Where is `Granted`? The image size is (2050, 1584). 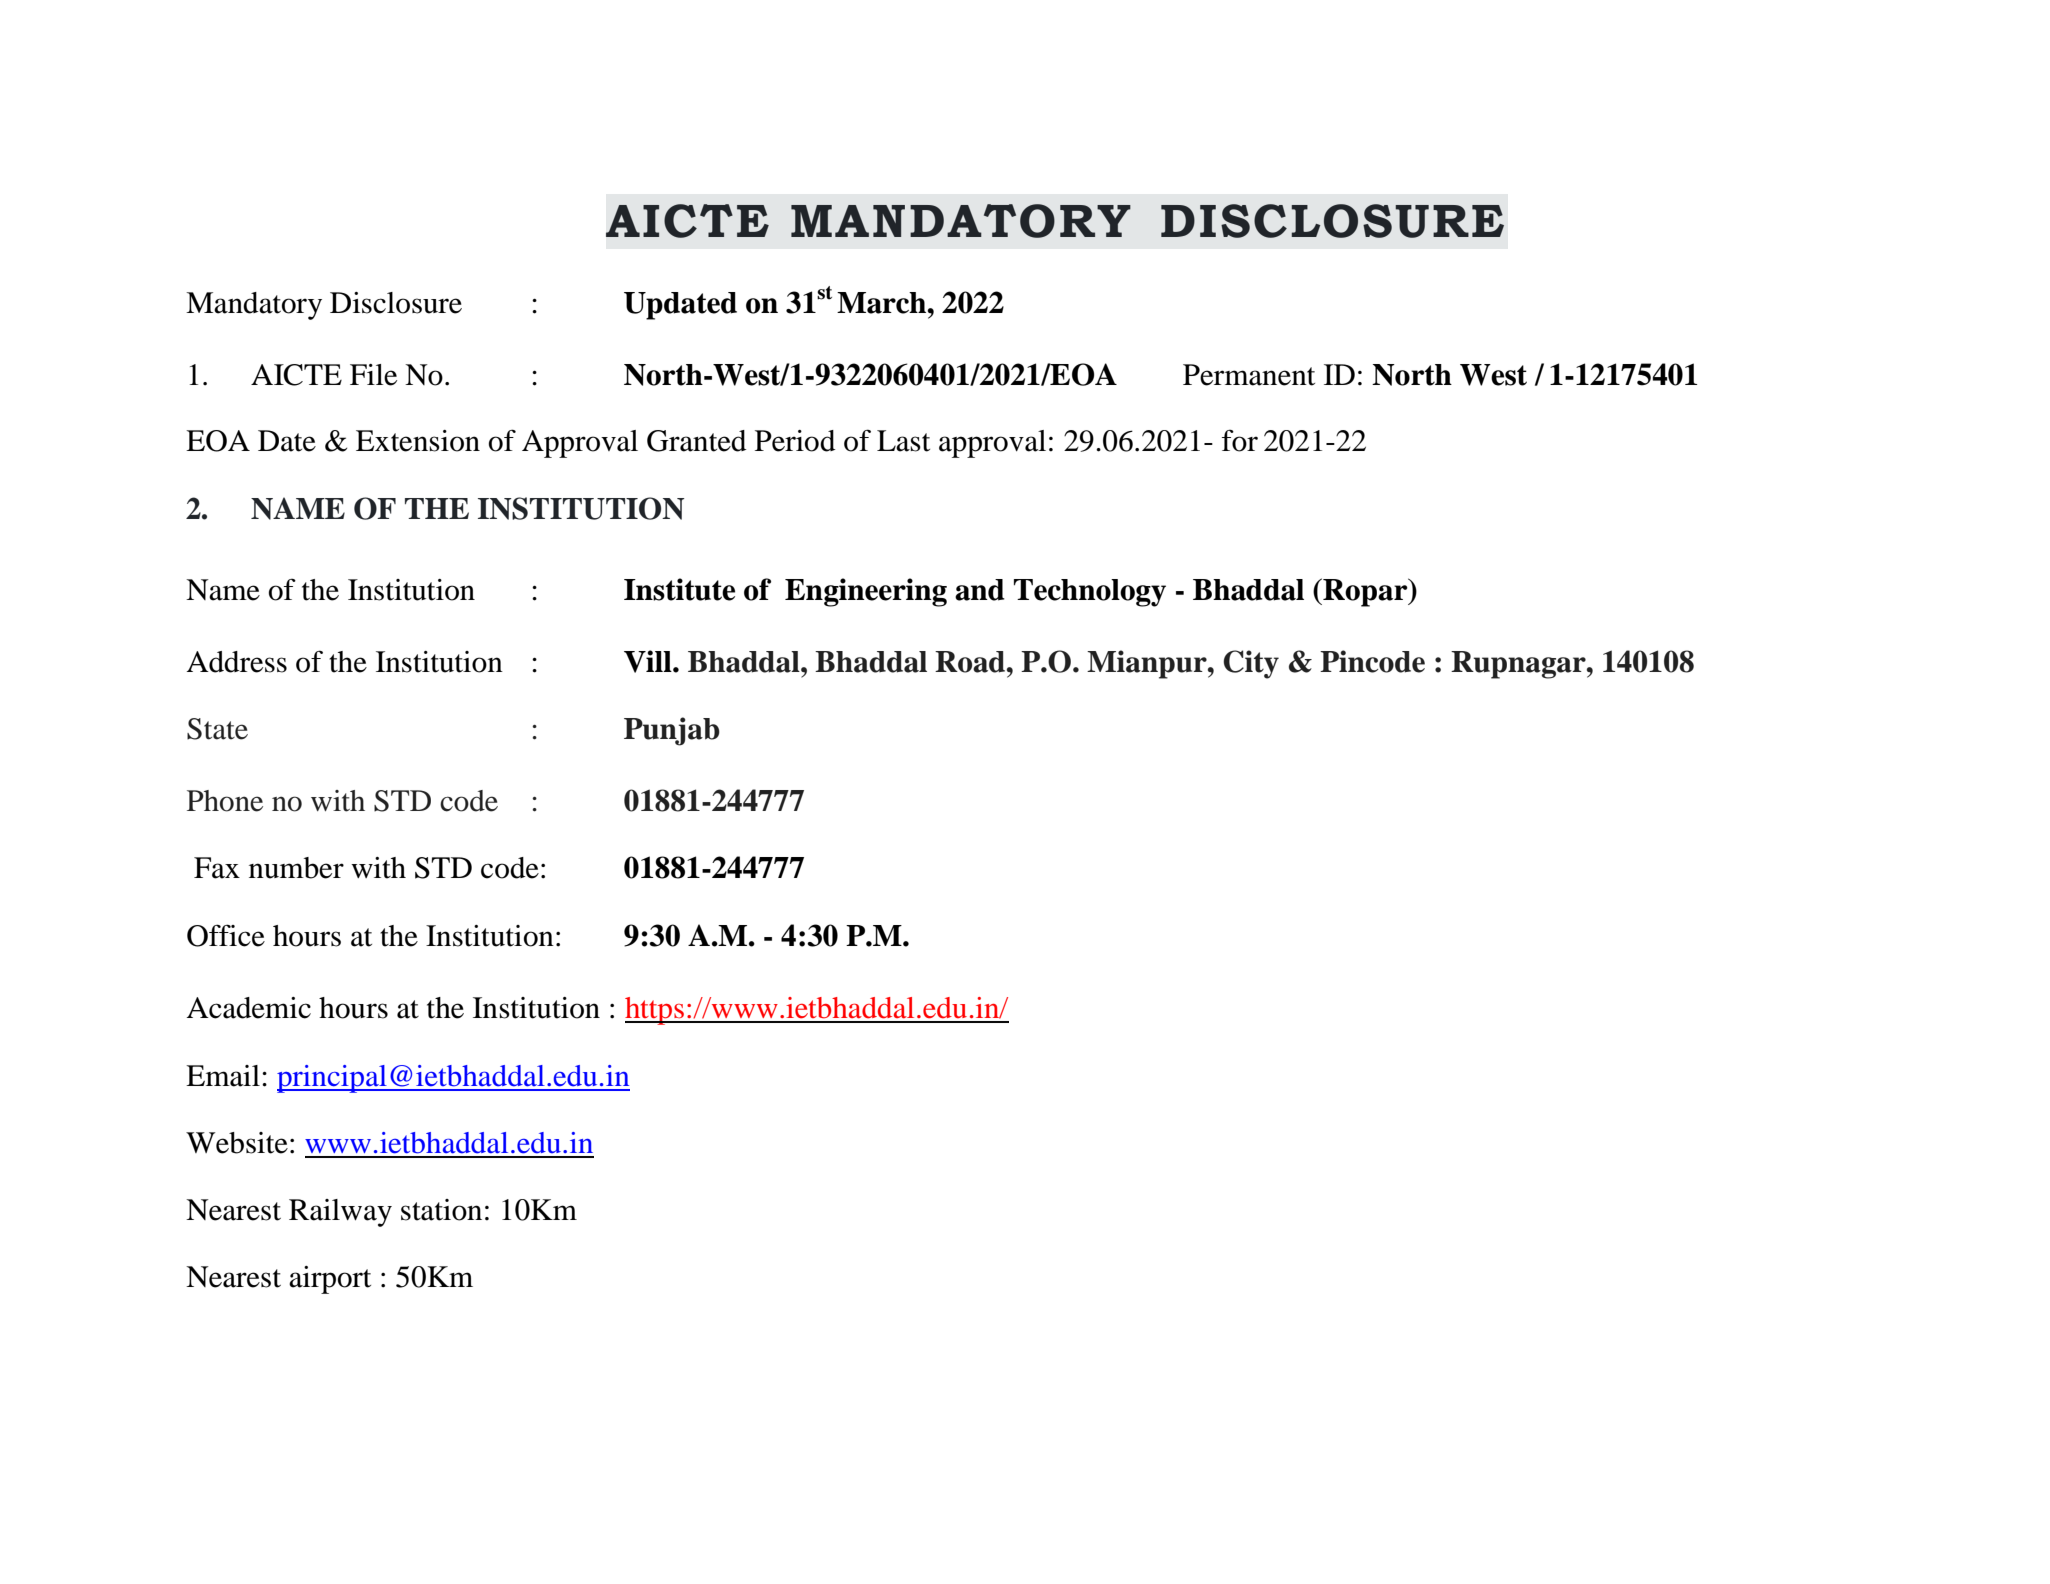 Granted is located at coordinates (697, 441).
